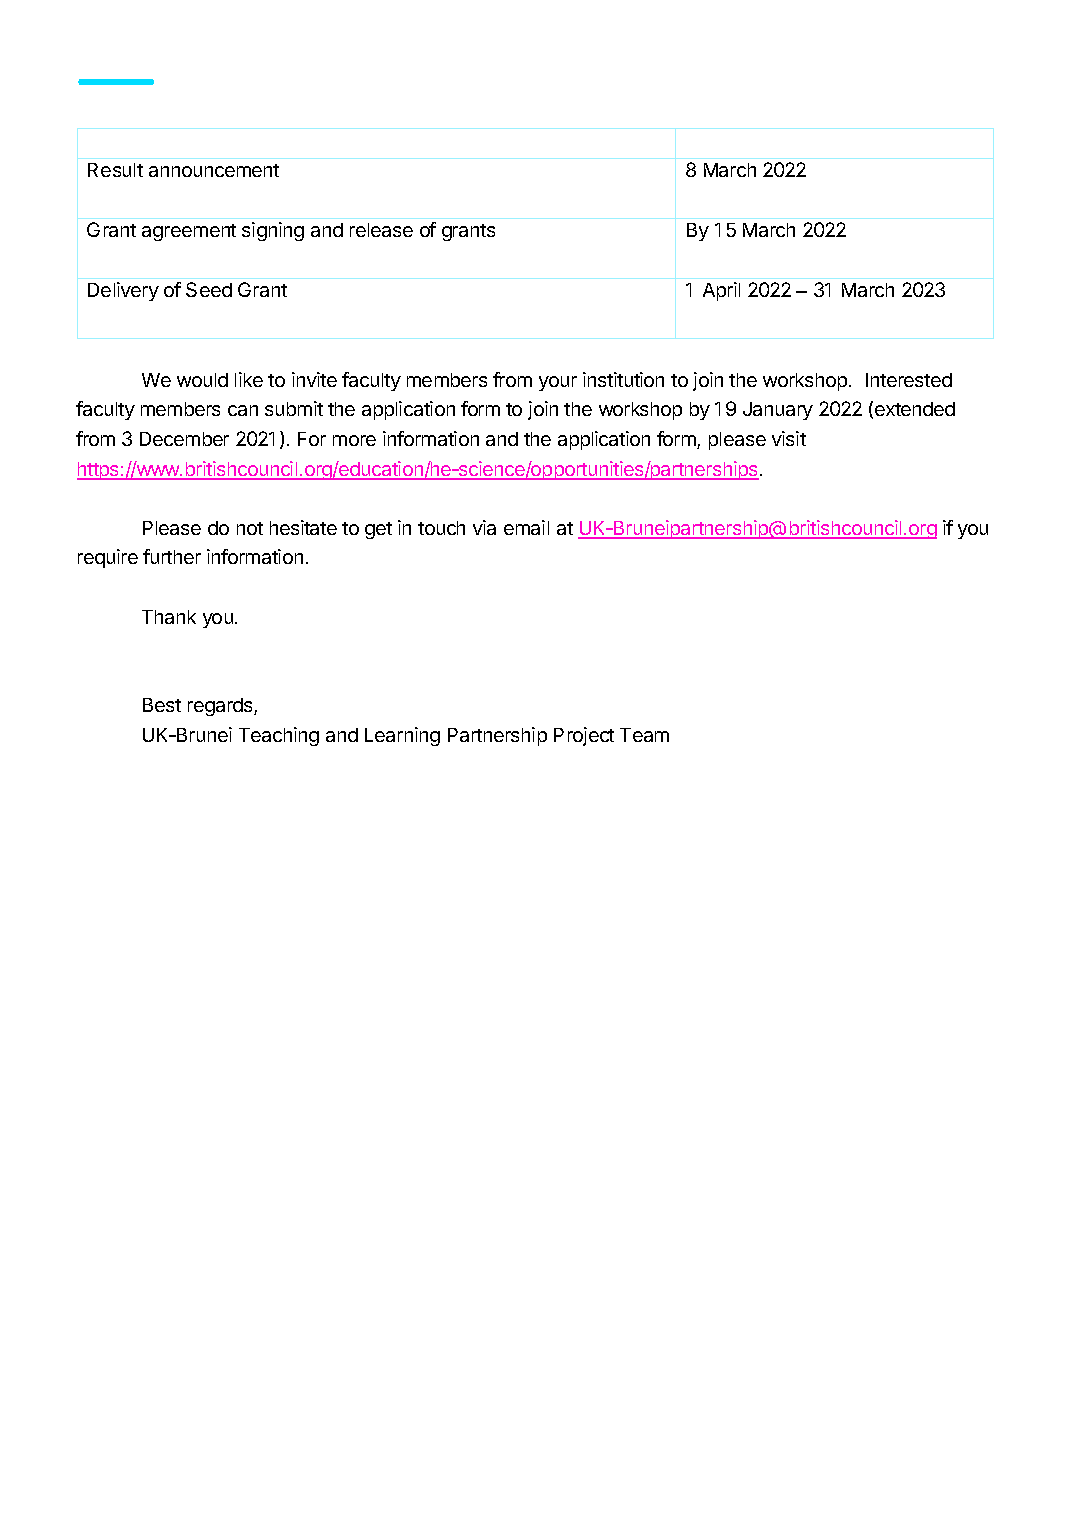  I want to click on email, so click(526, 527).
